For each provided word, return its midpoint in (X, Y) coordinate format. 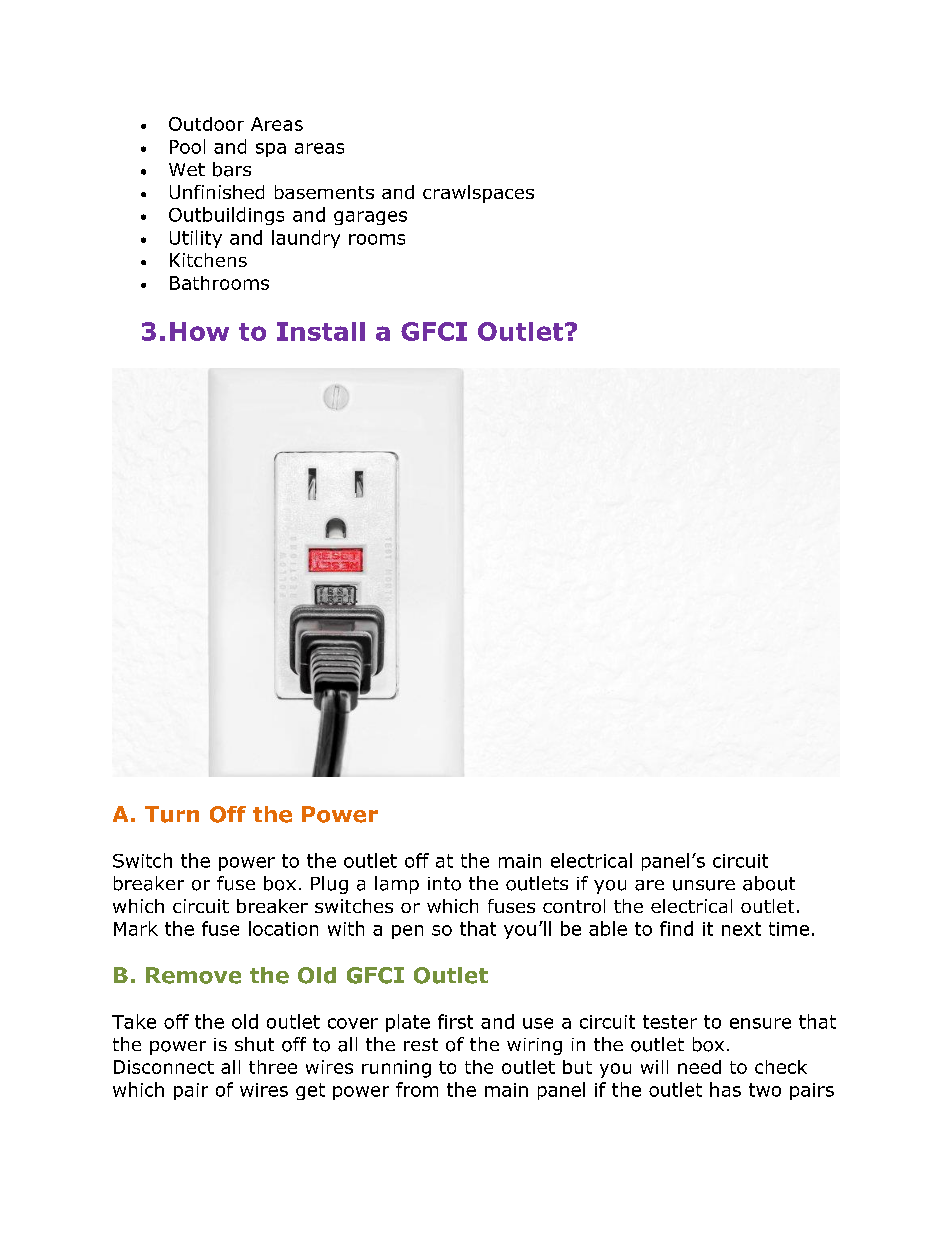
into (444, 884)
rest (421, 1044)
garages (370, 218)
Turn (172, 814)
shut (254, 1044)
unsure (704, 885)
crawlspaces (478, 194)
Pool (187, 146)
